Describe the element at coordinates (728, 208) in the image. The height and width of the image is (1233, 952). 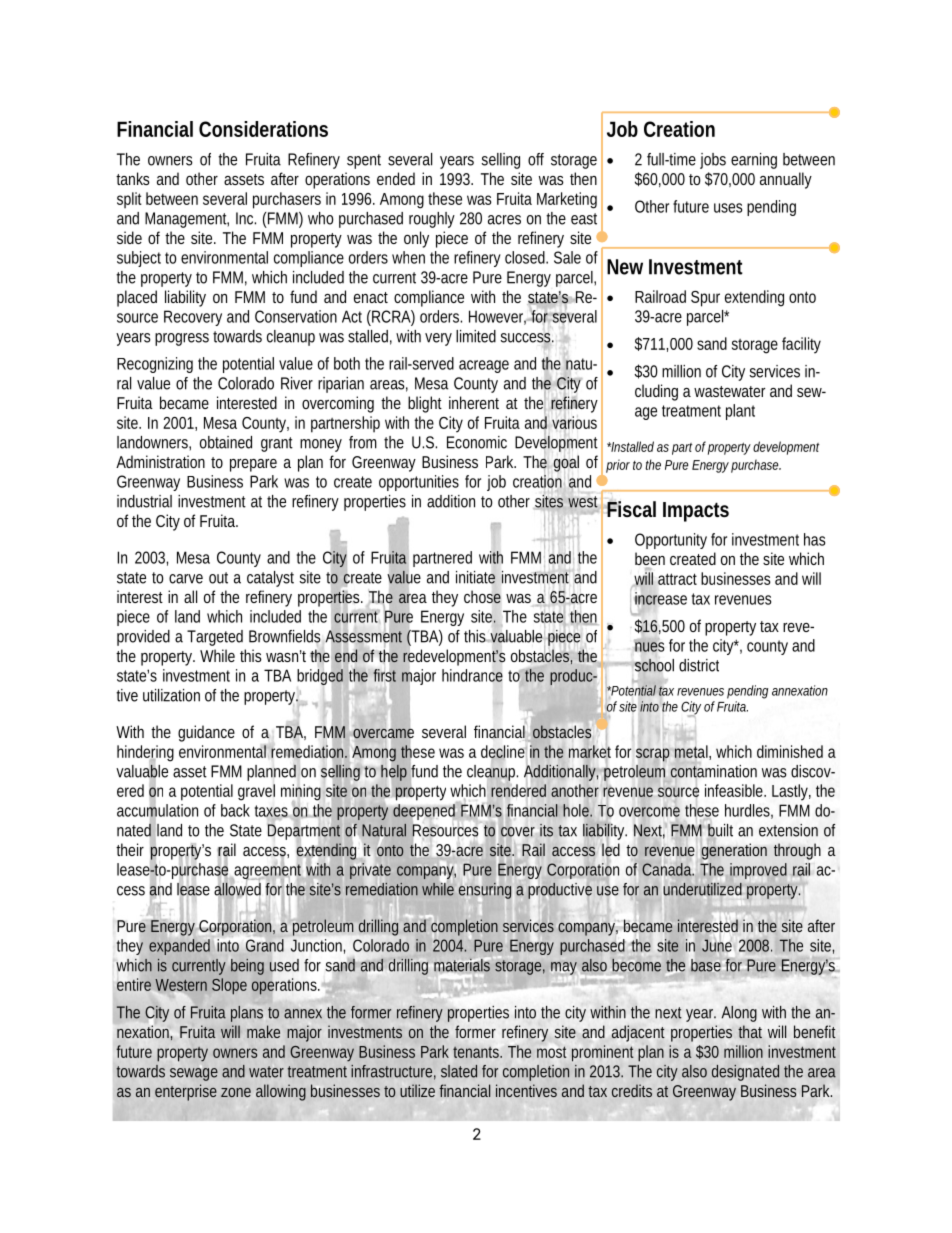
I see `uses` at that location.
